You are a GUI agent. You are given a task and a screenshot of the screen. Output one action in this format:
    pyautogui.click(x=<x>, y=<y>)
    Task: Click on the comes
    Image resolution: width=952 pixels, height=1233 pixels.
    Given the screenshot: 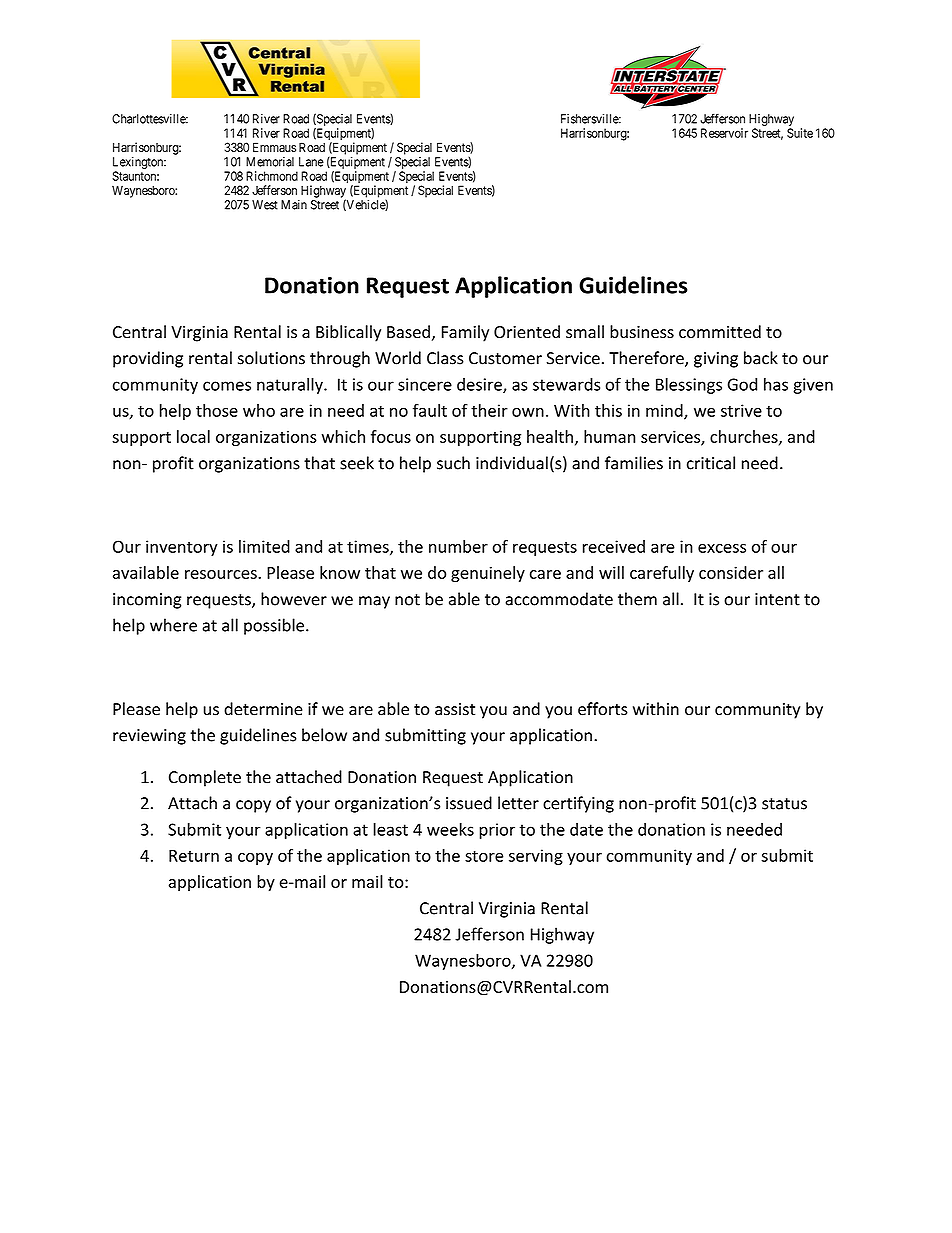 What is the action you would take?
    pyautogui.click(x=227, y=386)
